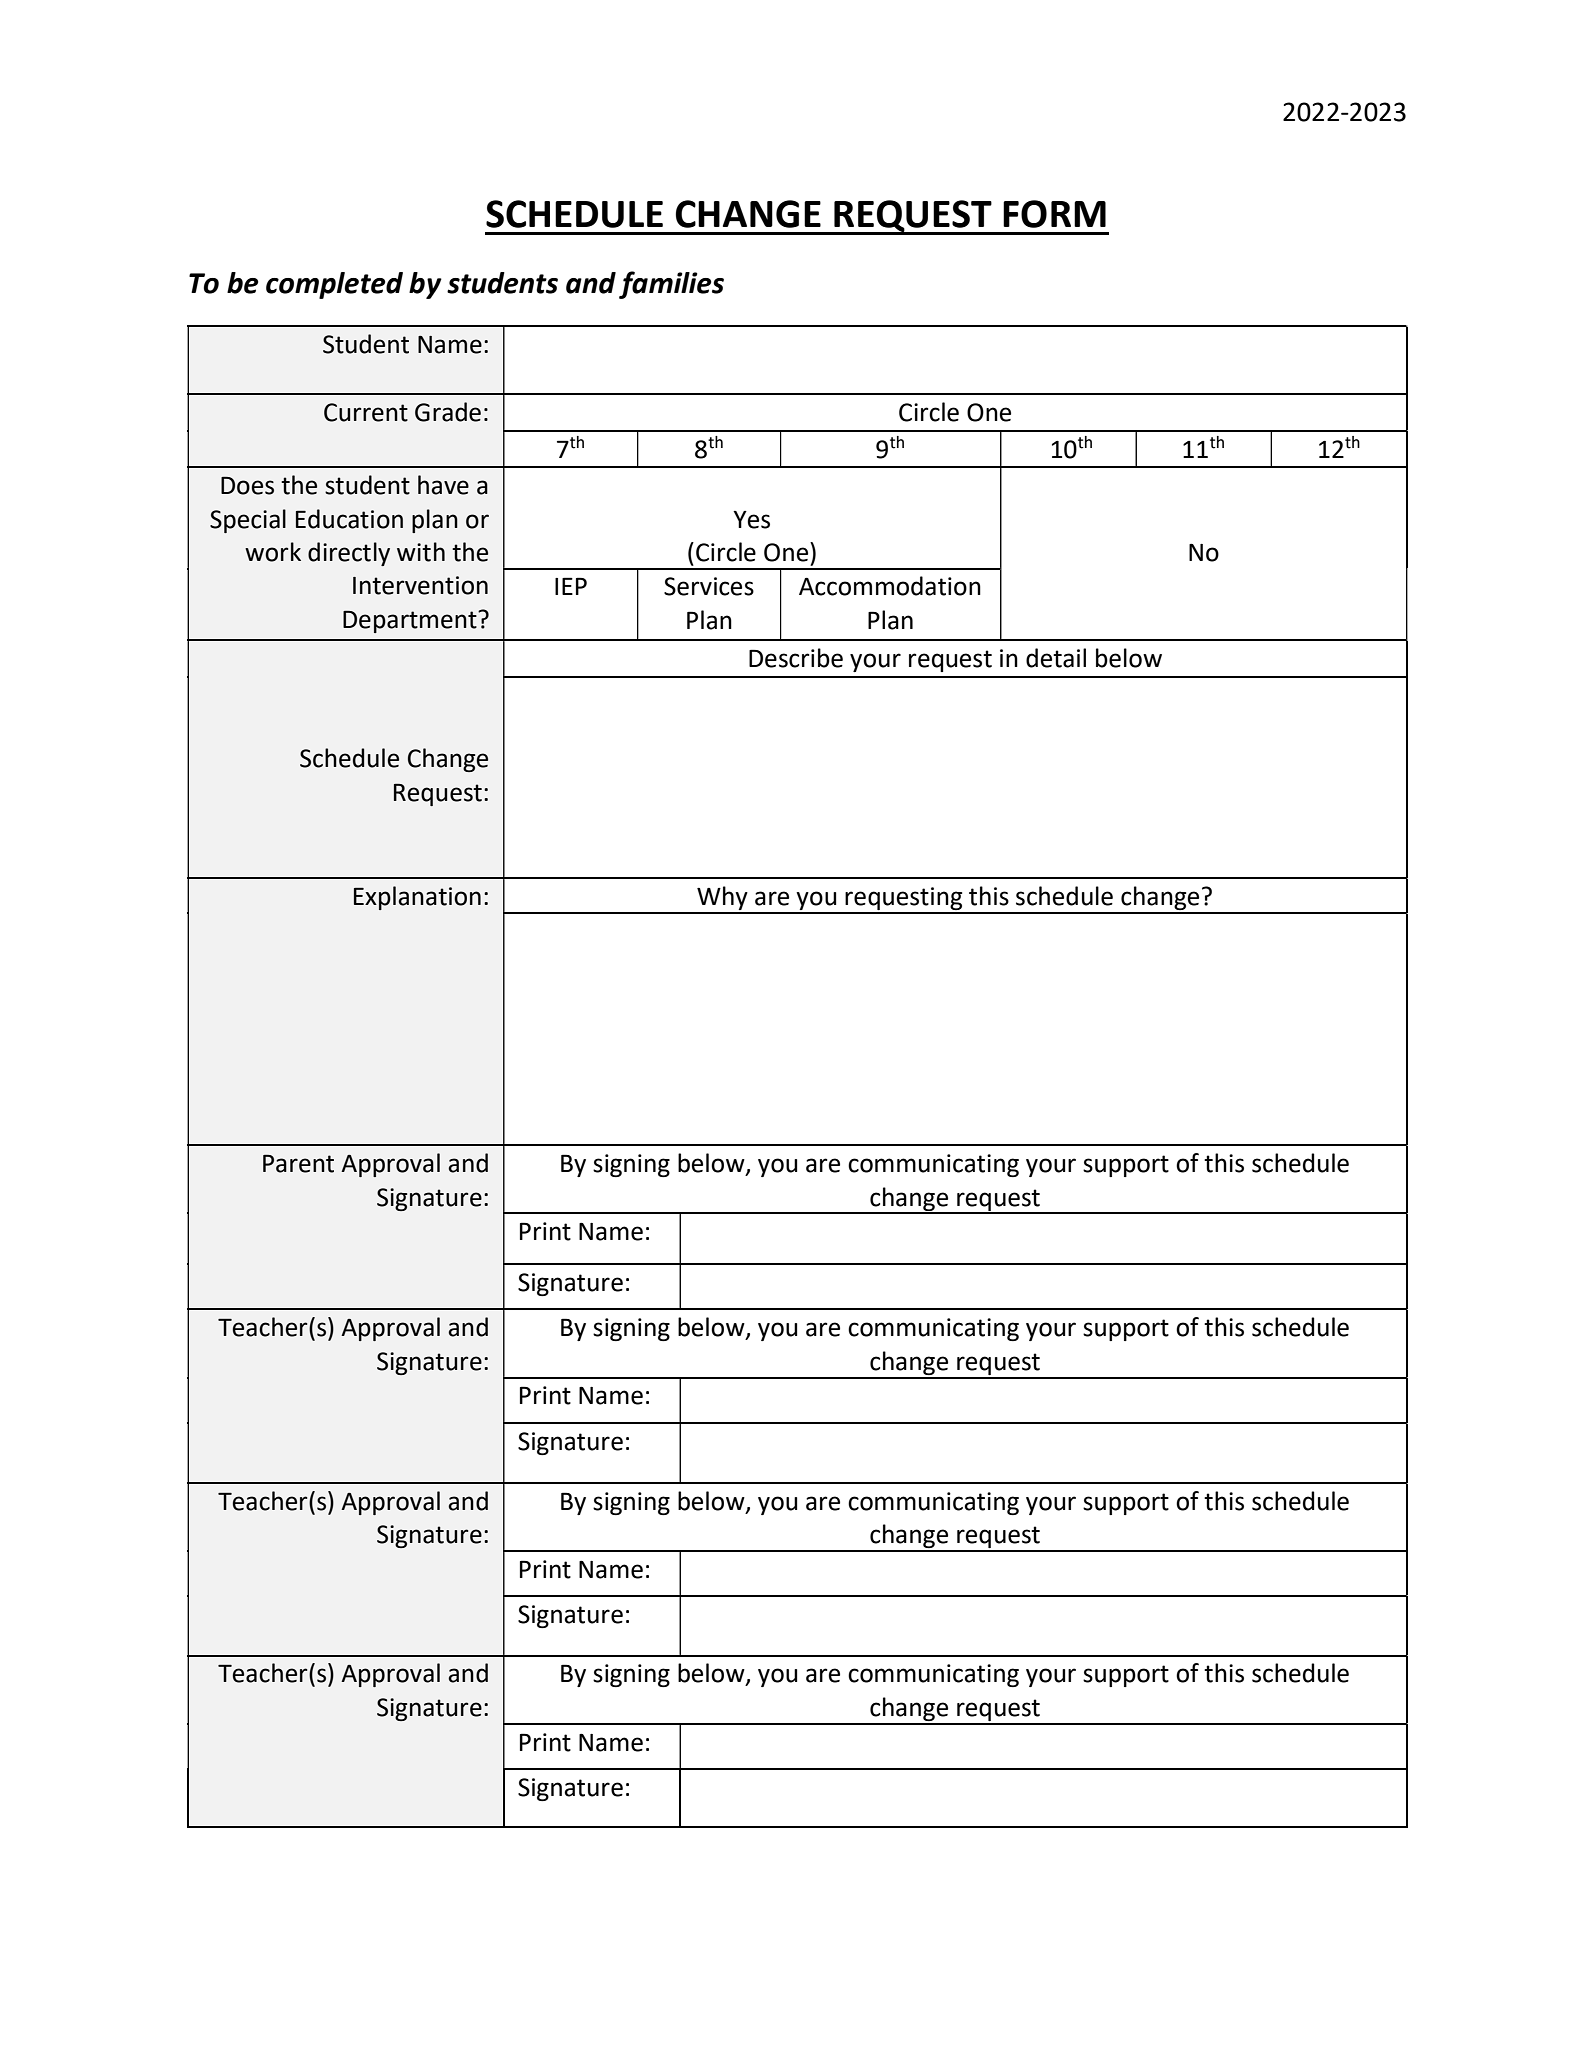 This page has width=1595, height=2064. What do you see at coordinates (1054, 214) in the page?
I see `FORM` at bounding box center [1054, 214].
